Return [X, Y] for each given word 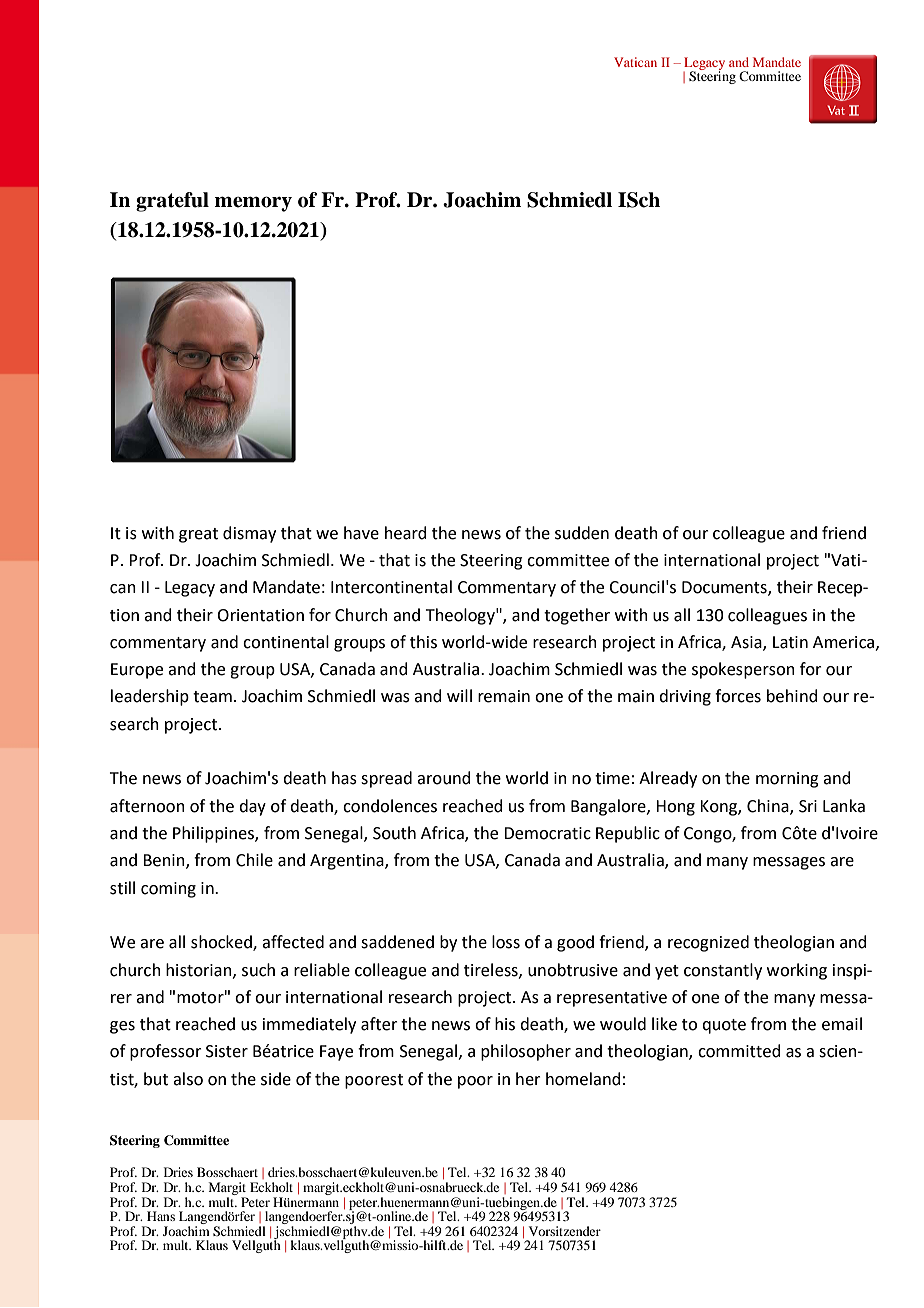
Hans [161, 1216]
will [459, 695]
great [198, 535]
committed [739, 1051]
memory [253, 204]
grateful [172, 202]
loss [506, 942]
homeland [583, 1079]
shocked [222, 943]
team [212, 697]
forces [738, 696]
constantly [723, 971]
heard [406, 533]
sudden [582, 533]
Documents [725, 588]
